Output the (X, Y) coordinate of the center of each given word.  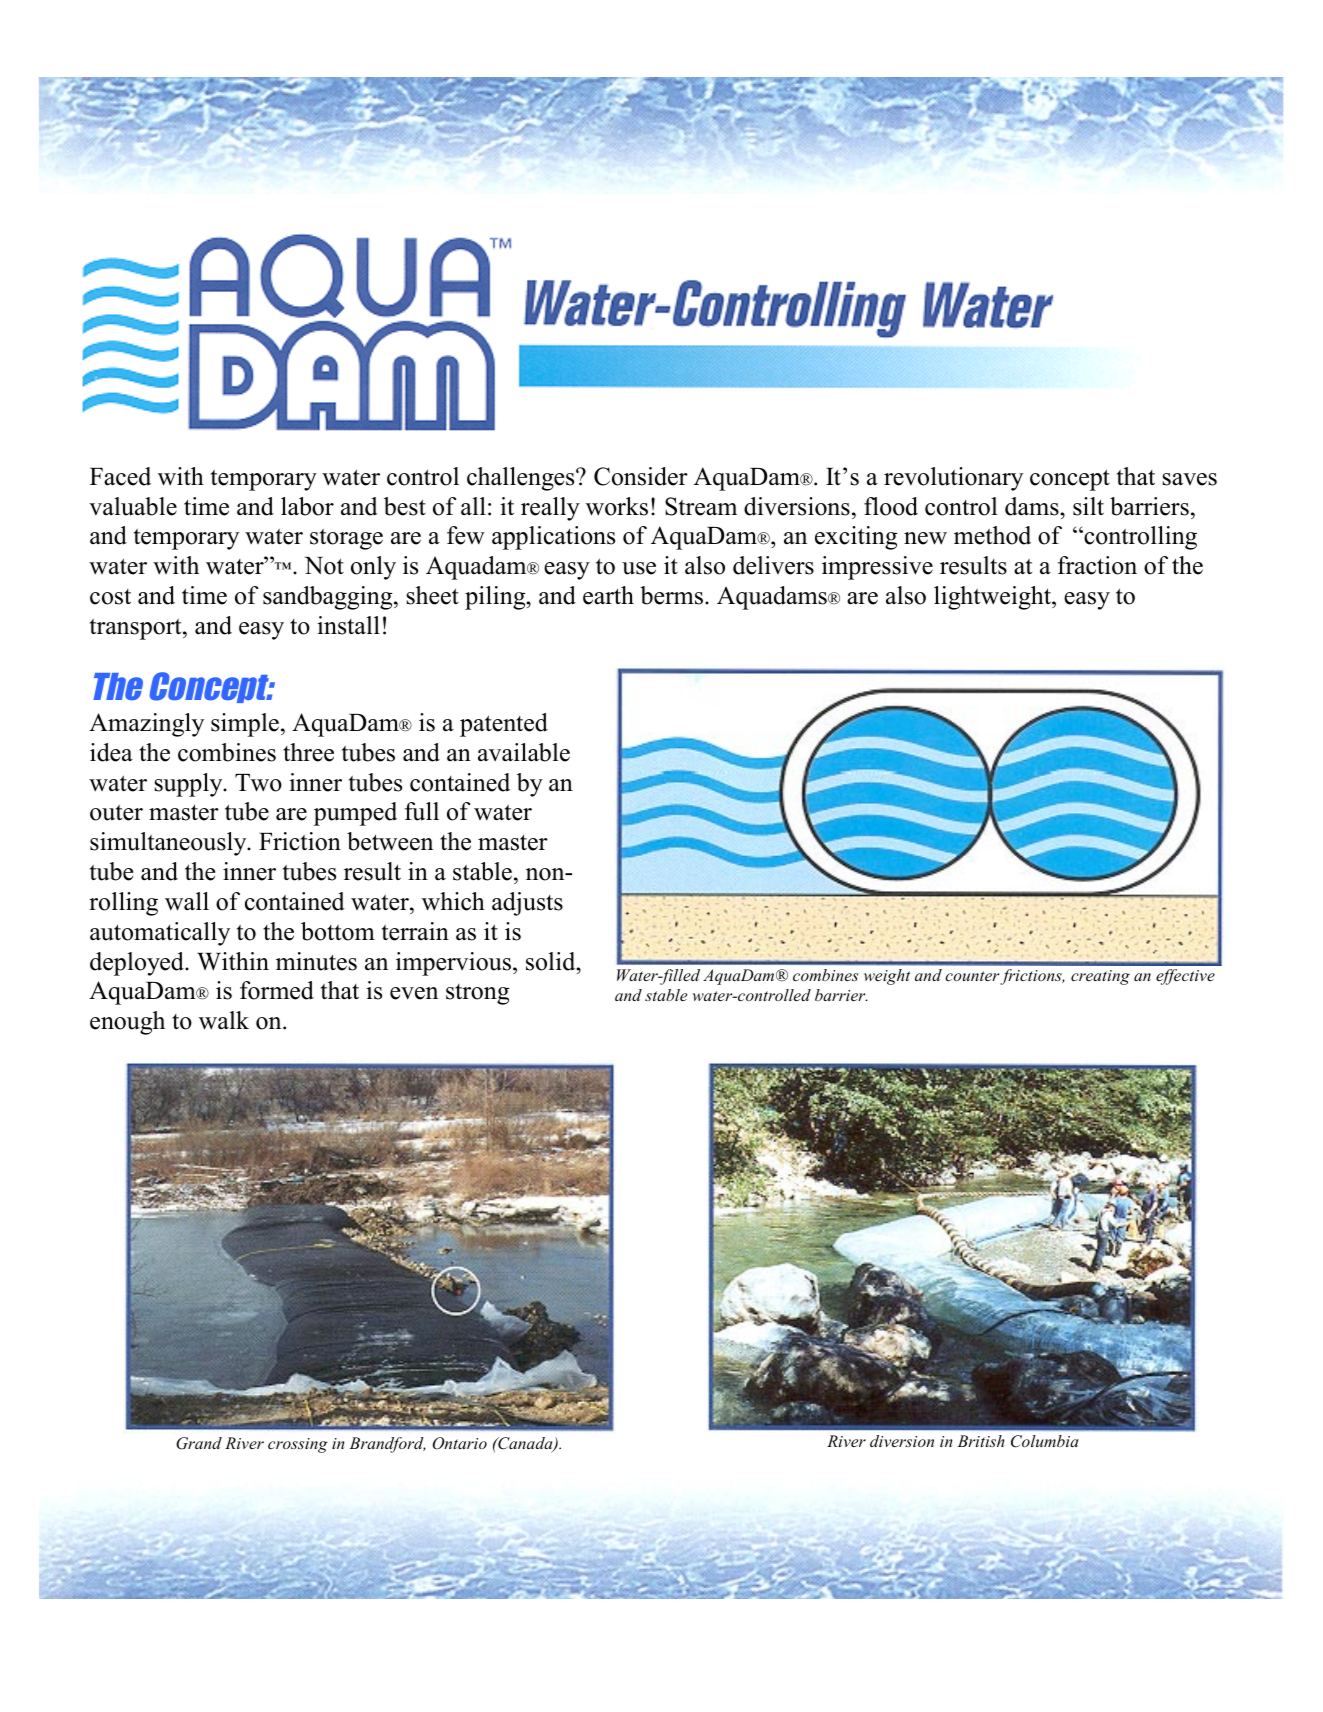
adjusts (527, 904)
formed (277, 990)
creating (1100, 977)
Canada (525, 1444)
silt (1088, 506)
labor (307, 506)
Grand (199, 1443)
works (617, 506)
